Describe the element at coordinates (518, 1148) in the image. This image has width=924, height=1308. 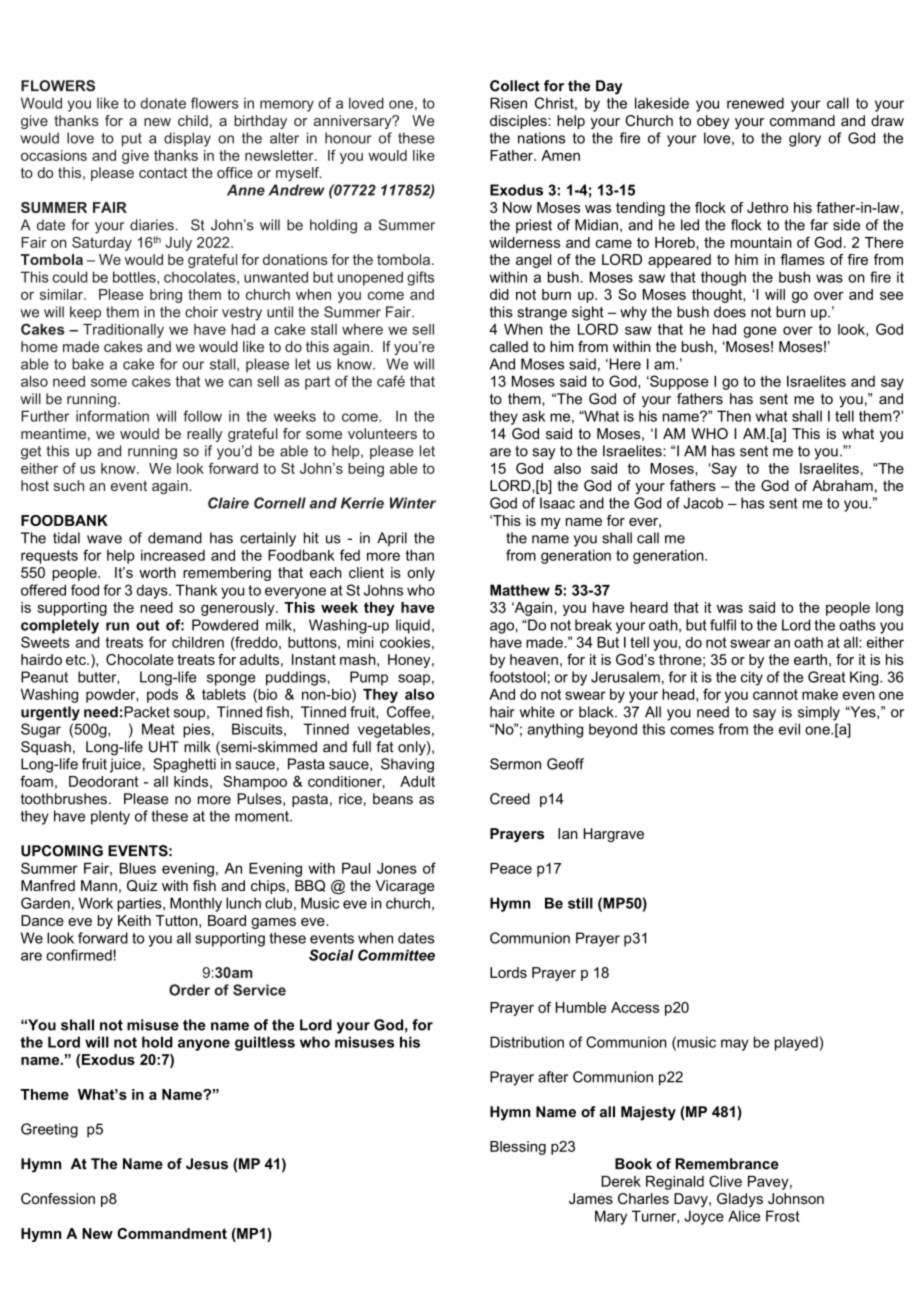
I see `Blessing` at that location.
